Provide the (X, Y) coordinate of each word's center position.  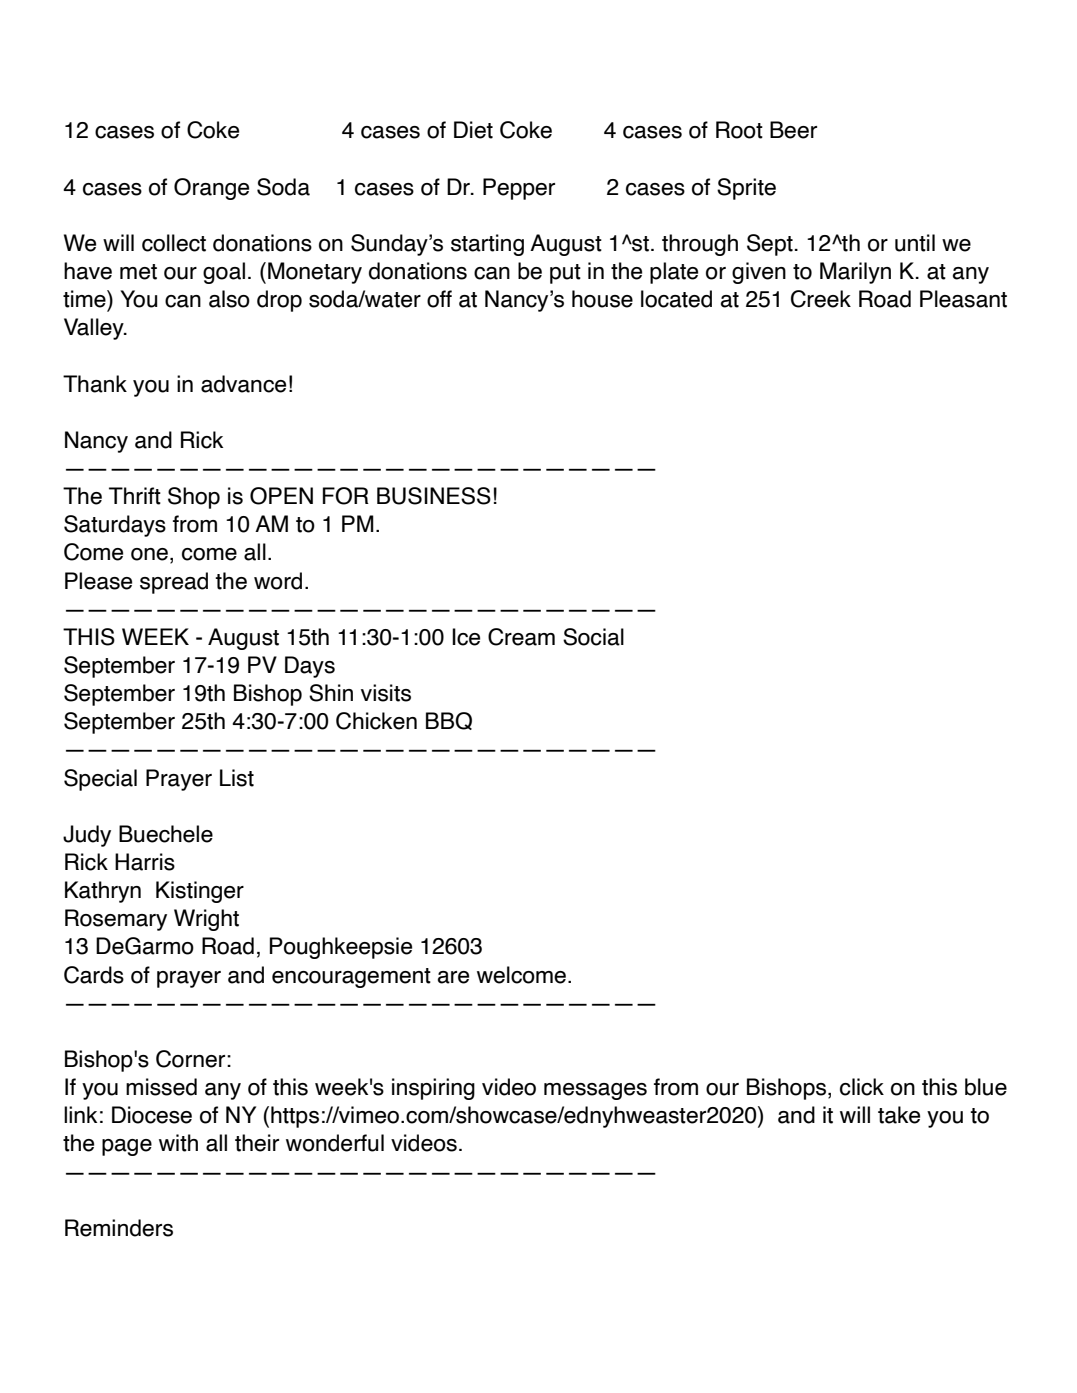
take (899, 1115)
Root (739, 130)
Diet (473, 130)
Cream (521, 637)
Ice (466, 637)
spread (174, 583)
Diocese (152, 1115)
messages (595, 1091)
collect (174, 243)
